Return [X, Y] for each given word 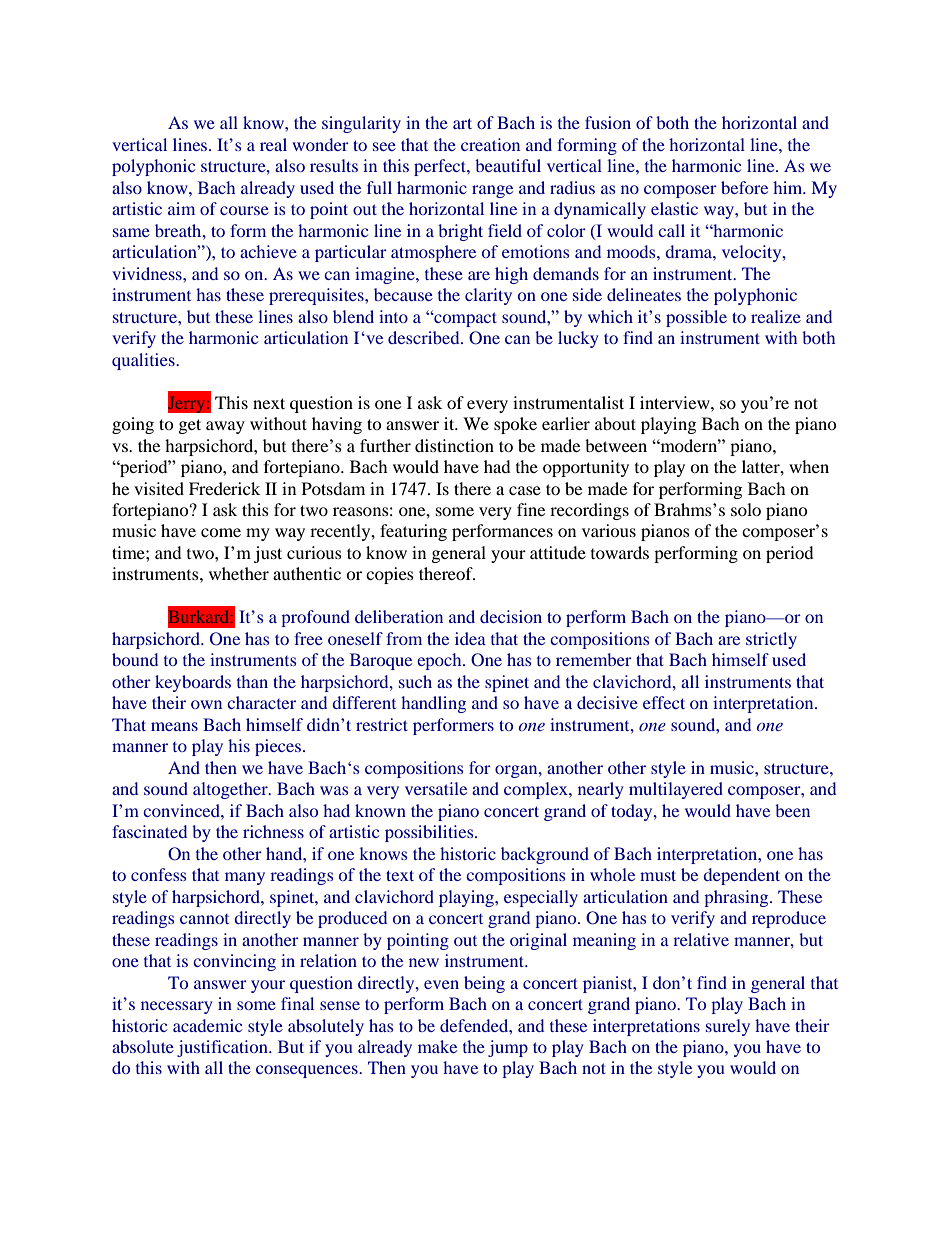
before [744, 187]
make [437, 1046]
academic [207, 1025]
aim [181, 208]
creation [490, 144]
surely [728, 1027]
